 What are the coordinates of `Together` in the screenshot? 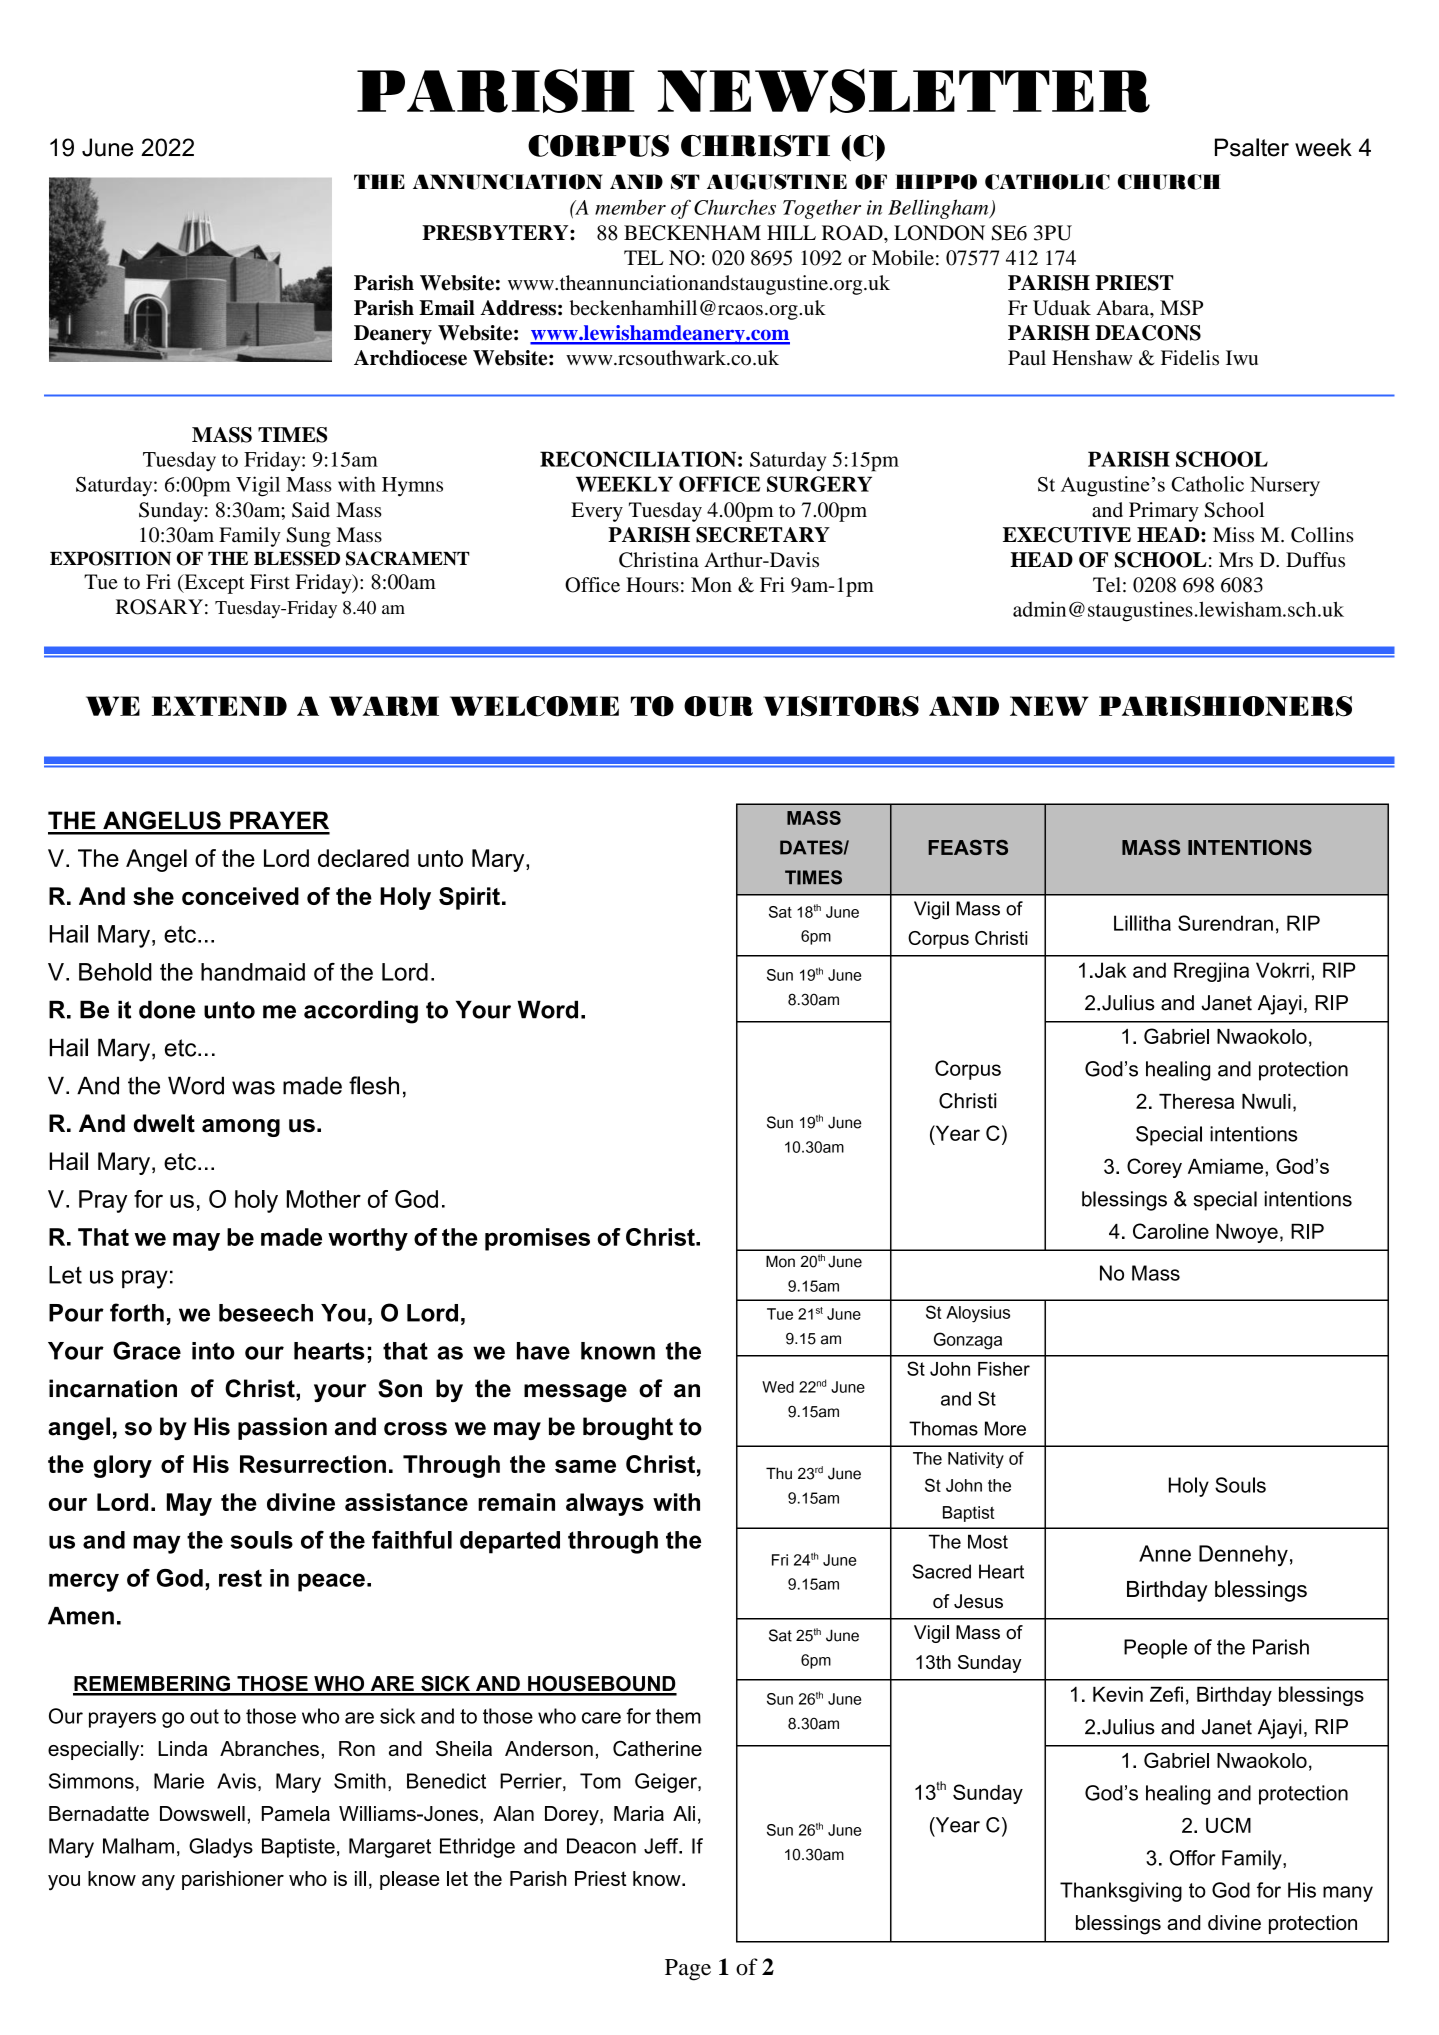 It's located at (822, 209).
